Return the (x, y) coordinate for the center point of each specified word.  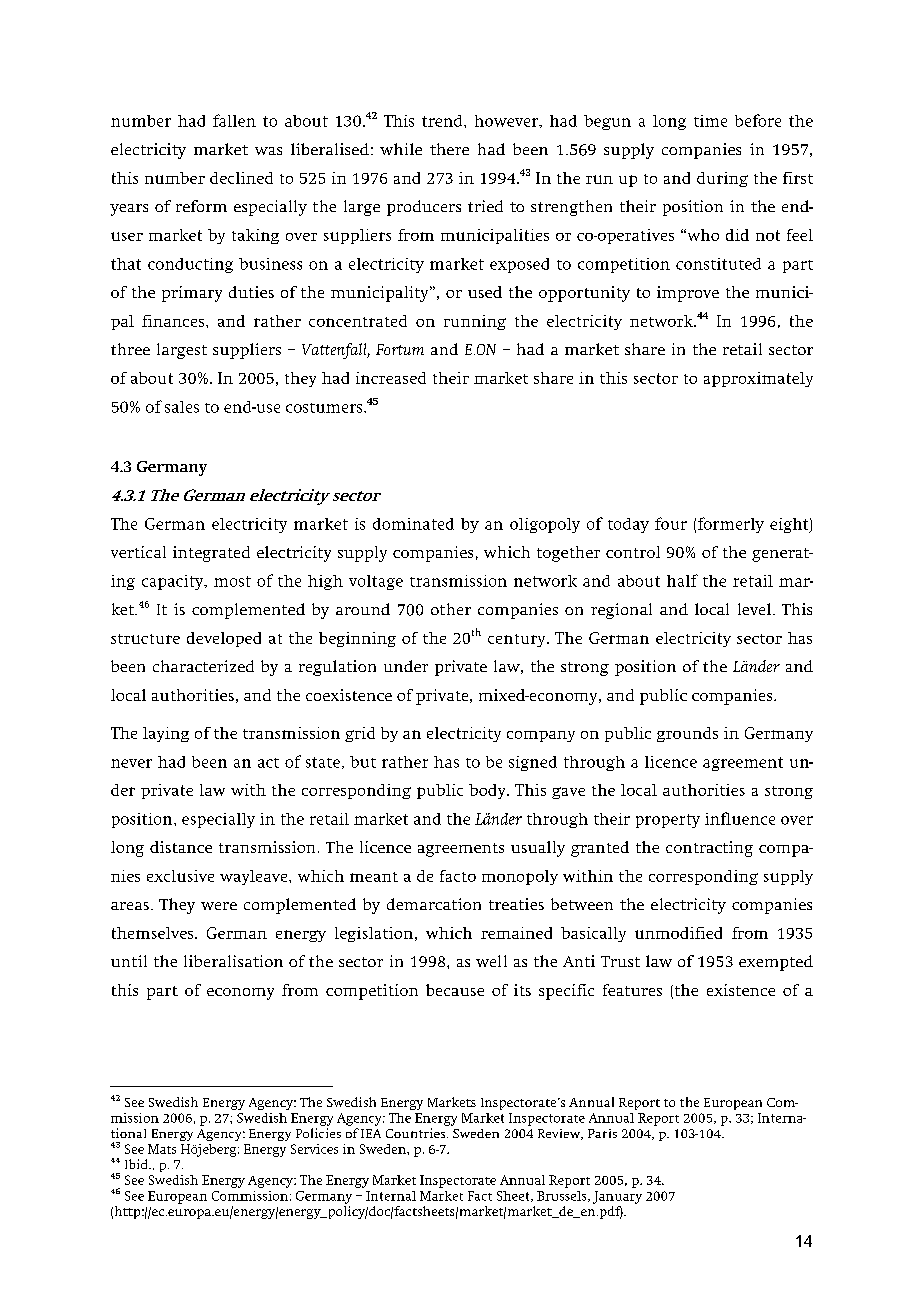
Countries (415, 1133)
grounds (687, 734)
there (449, 149)
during (722, 179)
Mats (162, 1149)
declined (241, 178)
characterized (203, 666)
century (518, 640)
